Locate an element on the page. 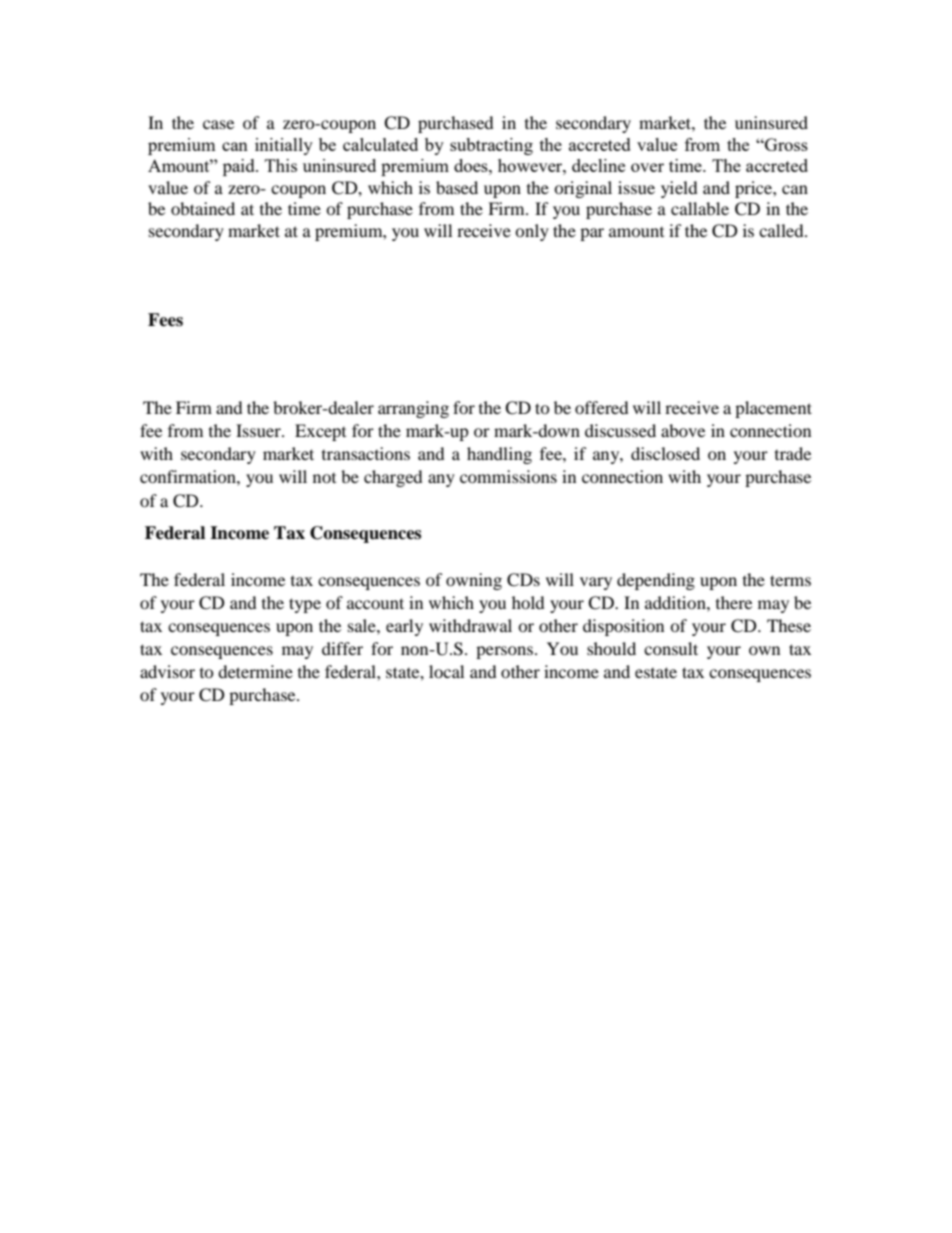  Gross is located at coordinates (785, 144).
